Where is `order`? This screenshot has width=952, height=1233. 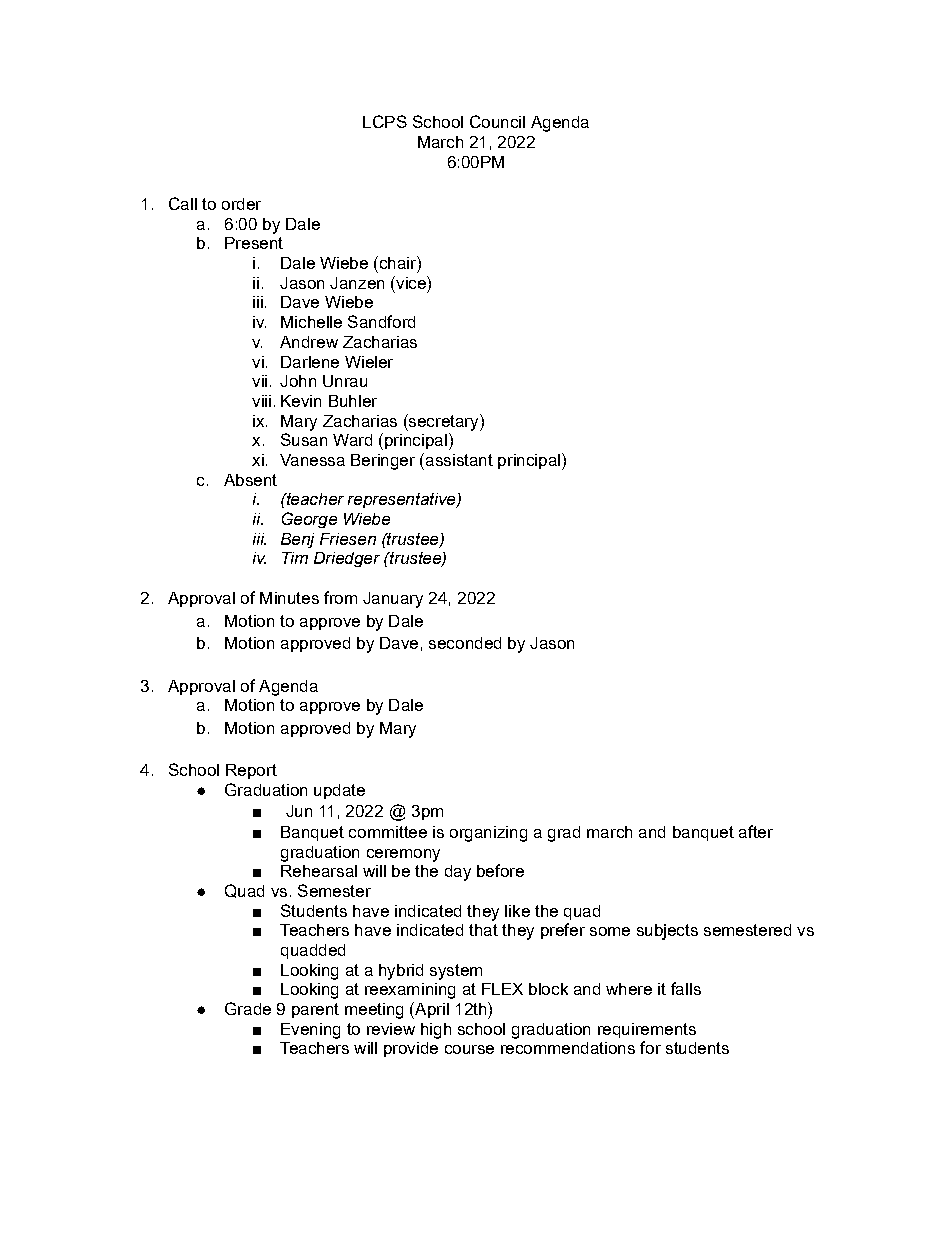 order is located at coordinates (241, 204).
